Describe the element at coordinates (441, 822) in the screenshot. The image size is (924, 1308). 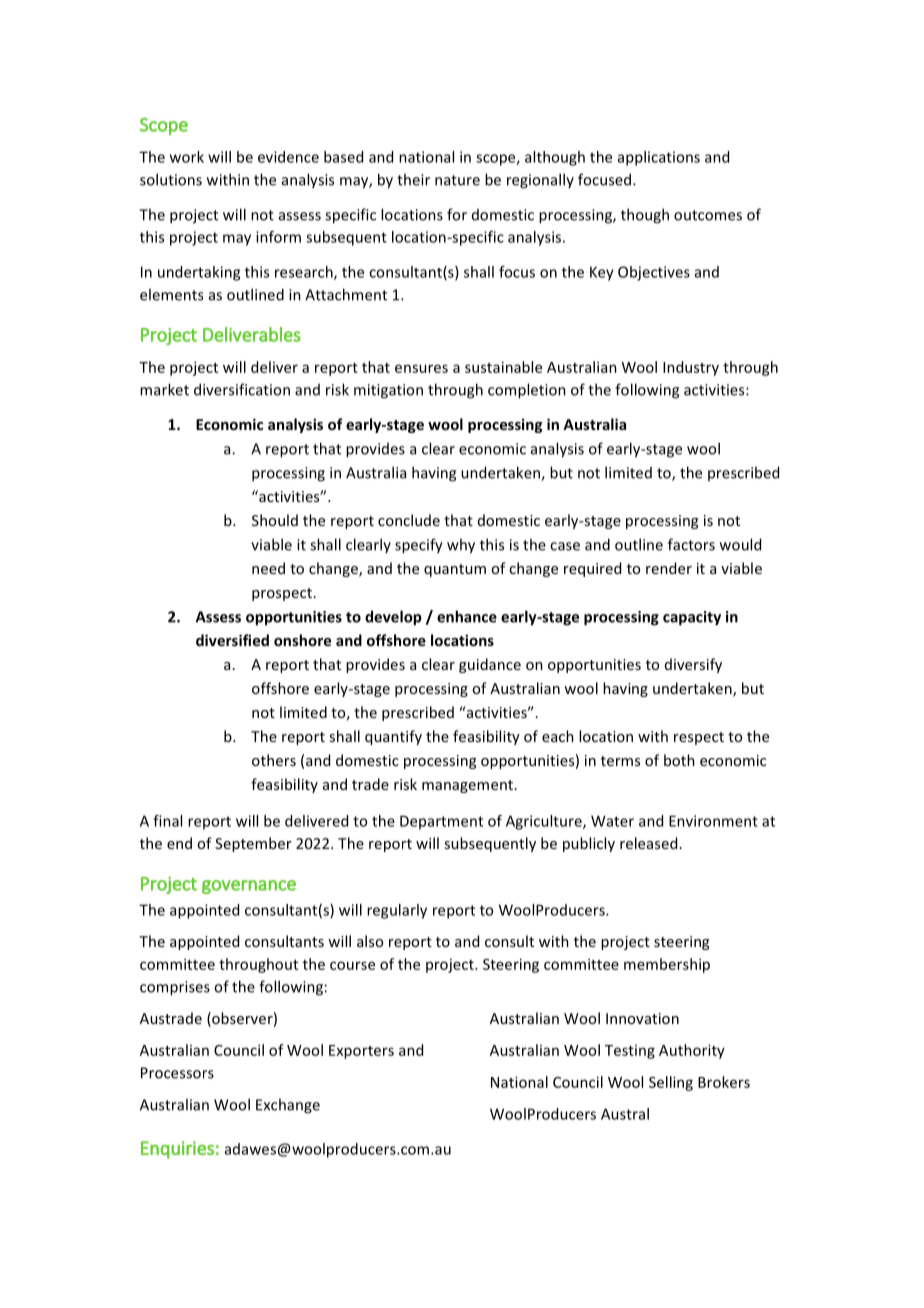
I see `Department` at that location.
